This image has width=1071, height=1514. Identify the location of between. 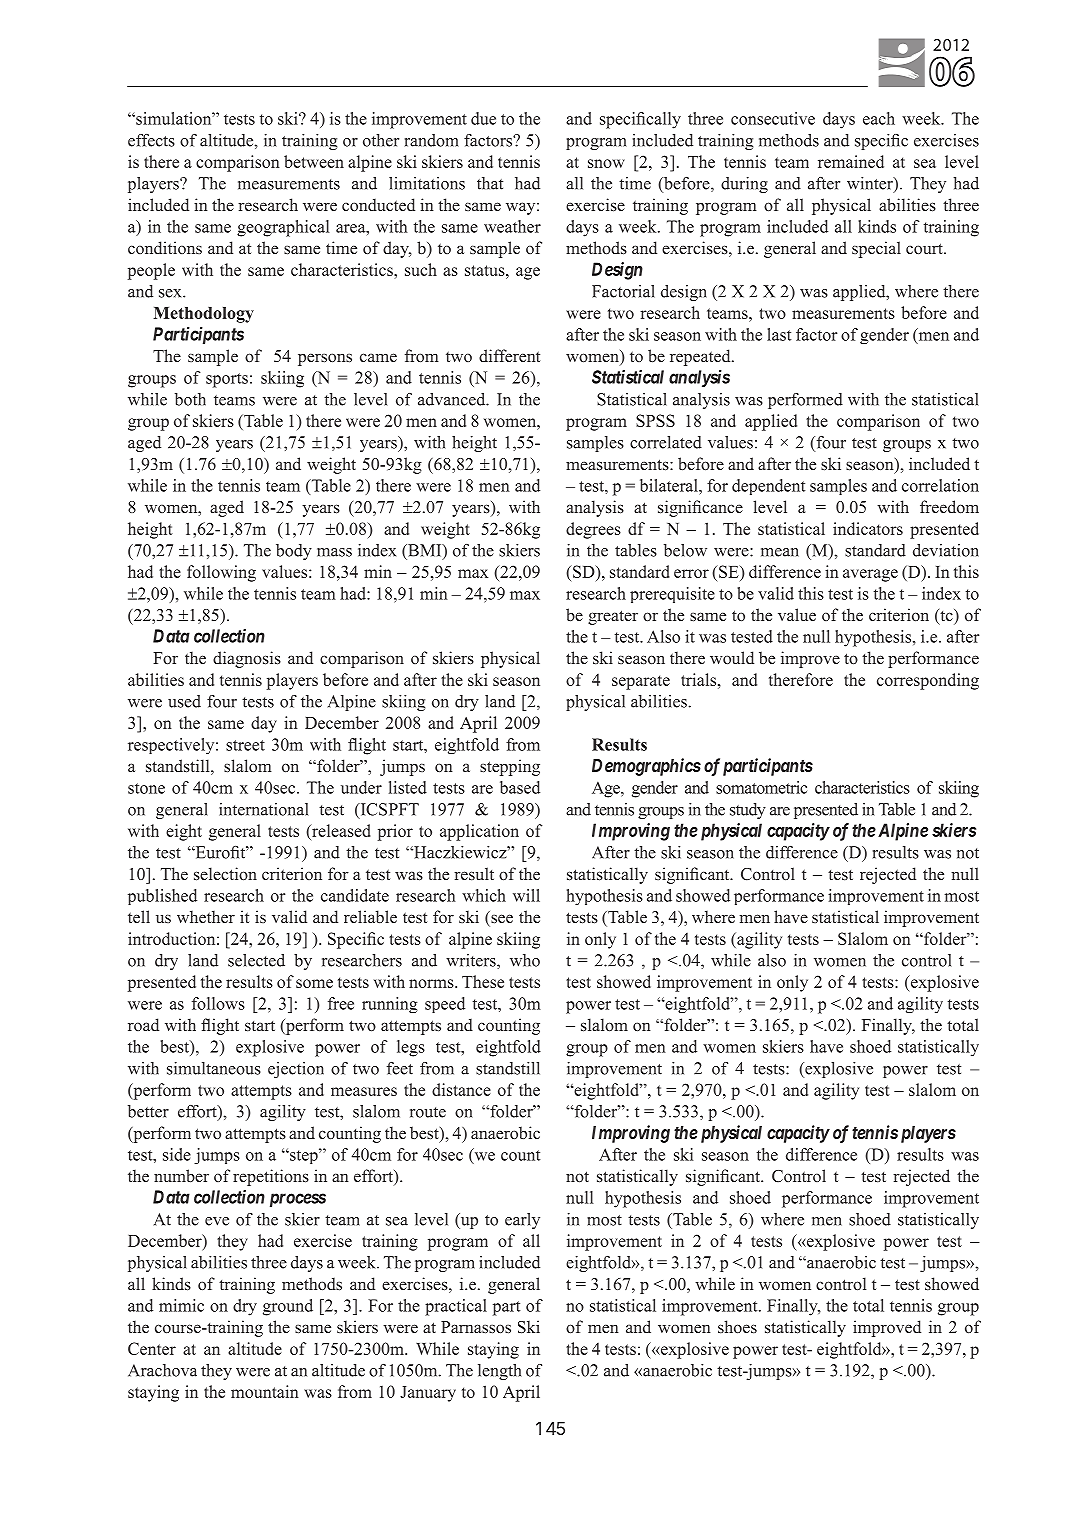
(314, 161).
